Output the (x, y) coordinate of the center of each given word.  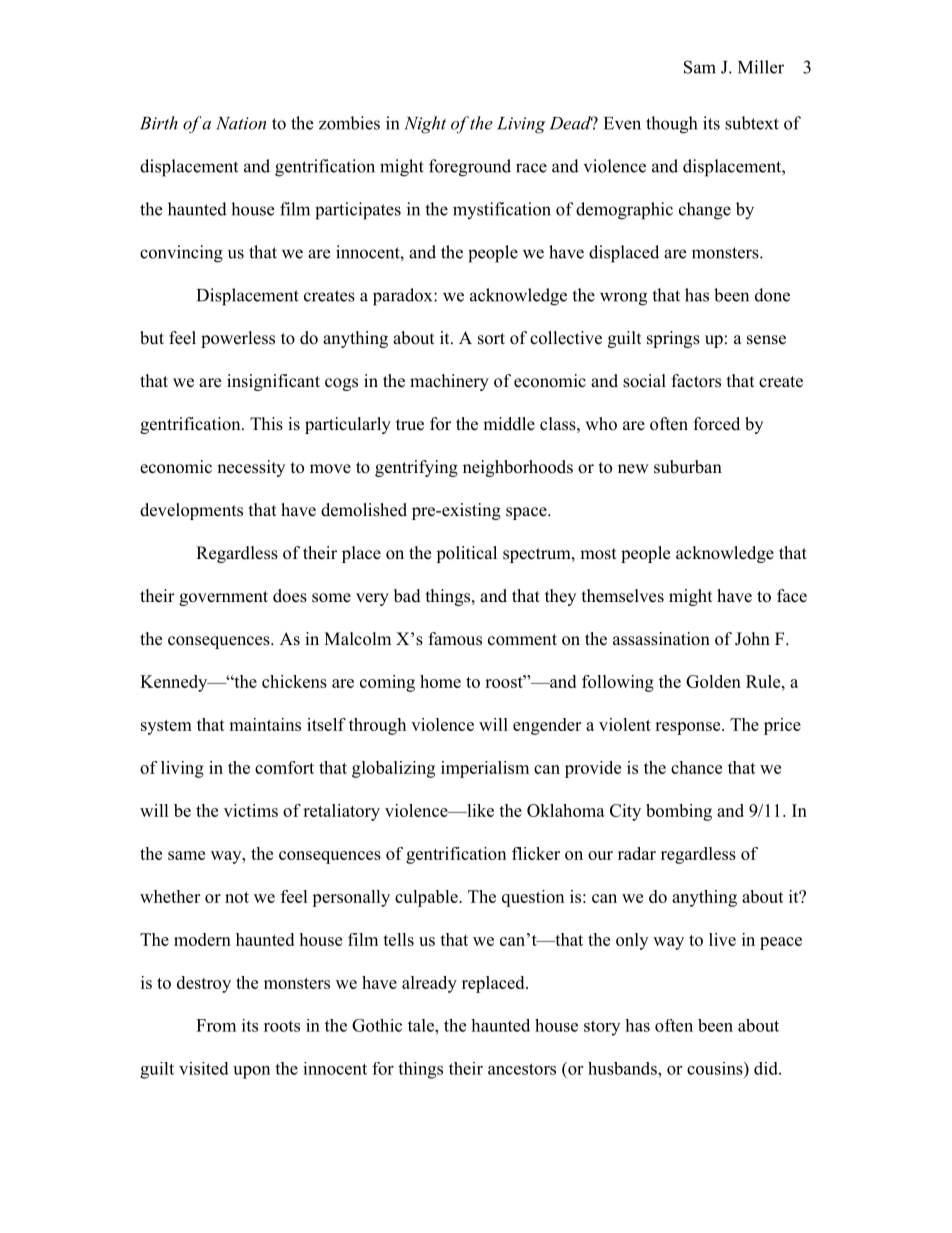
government (223, 598)
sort (491, 339)
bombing (679, 812)
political (466, 554)
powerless (238, 339)
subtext (752, 123)
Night (425, 125)
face (792, 596)
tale (422, 1025)
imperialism (485, 769)
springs (673, 339)
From (216, 1025)
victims (251, 810)
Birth (159, 123)
